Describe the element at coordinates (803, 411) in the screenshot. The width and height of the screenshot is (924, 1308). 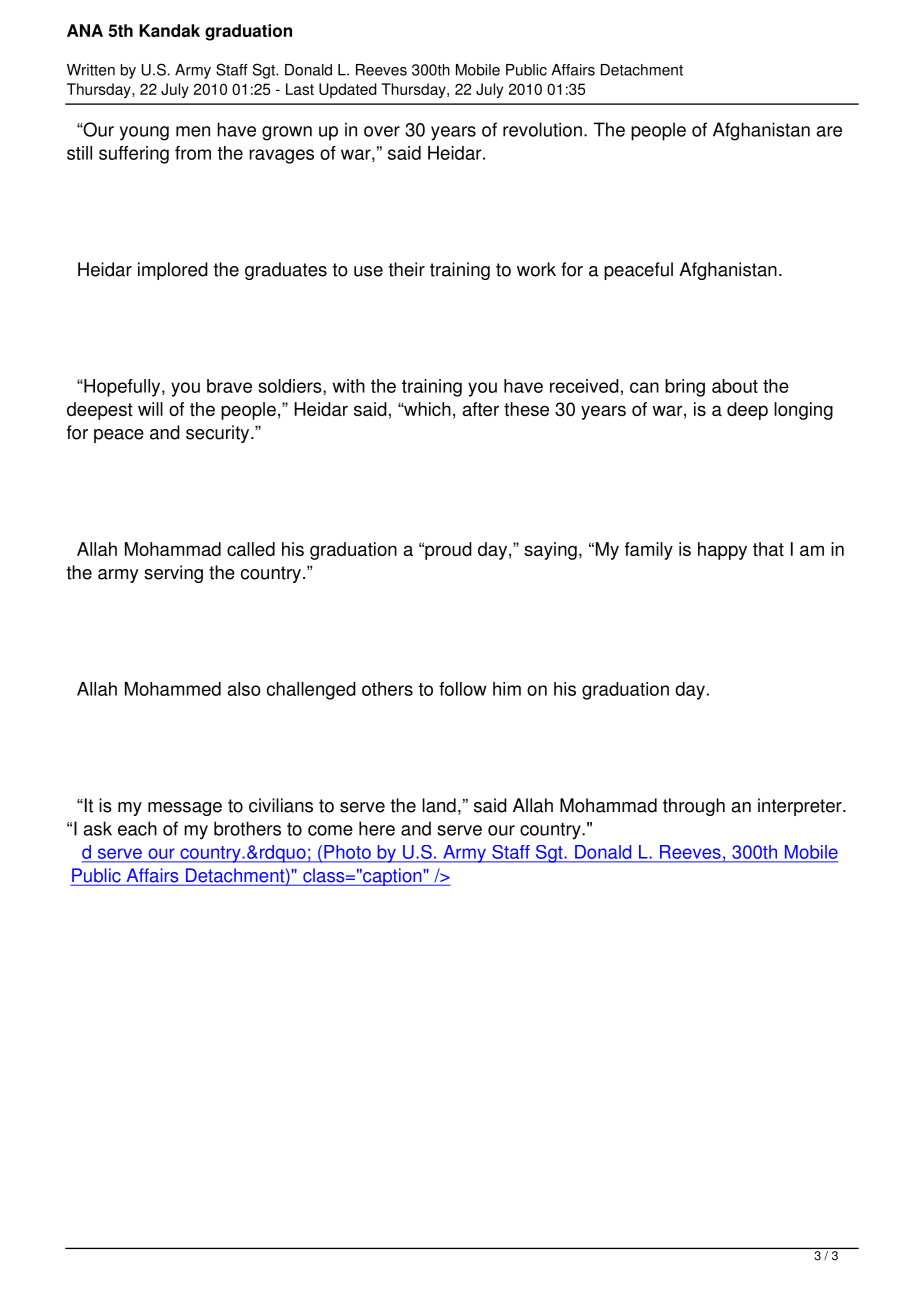
I see `longing` at that location.
